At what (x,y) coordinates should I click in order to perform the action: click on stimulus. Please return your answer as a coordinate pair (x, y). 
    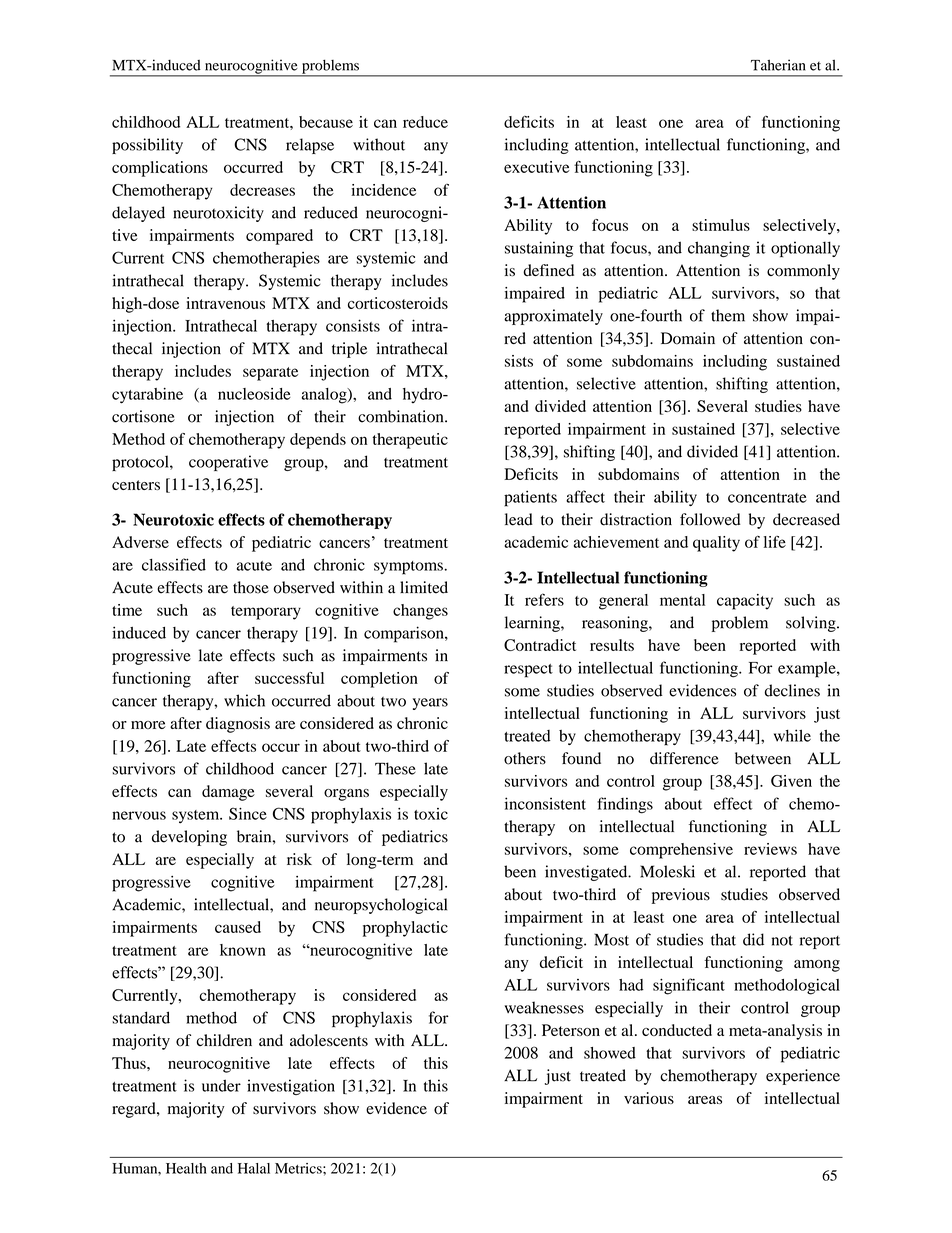
    Looking at the image, I should click on (721, 225).
